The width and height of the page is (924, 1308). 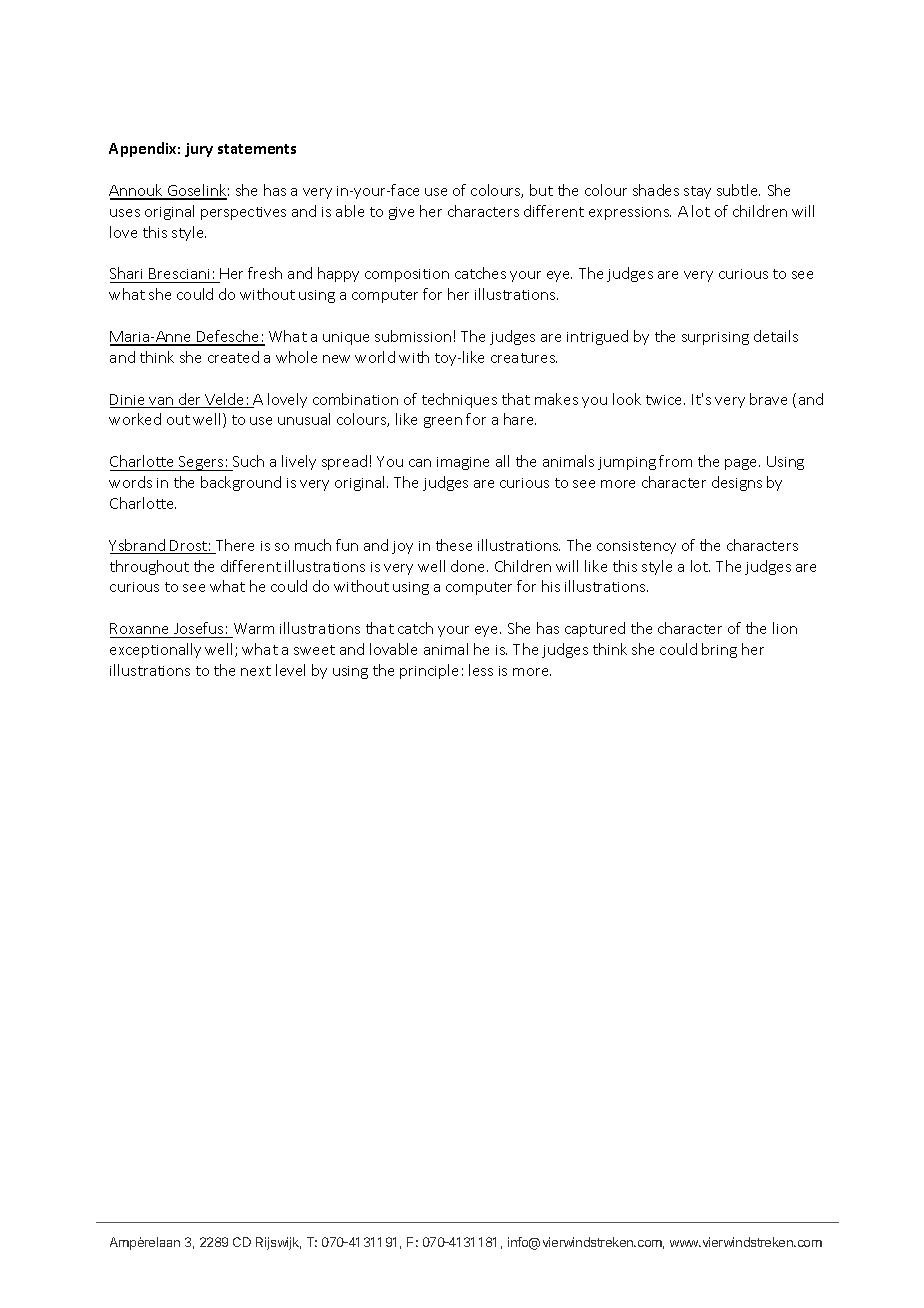 What do you see at coordinates (665, 400) in the page?
I see `twice` at bounding box center [665, 400].
